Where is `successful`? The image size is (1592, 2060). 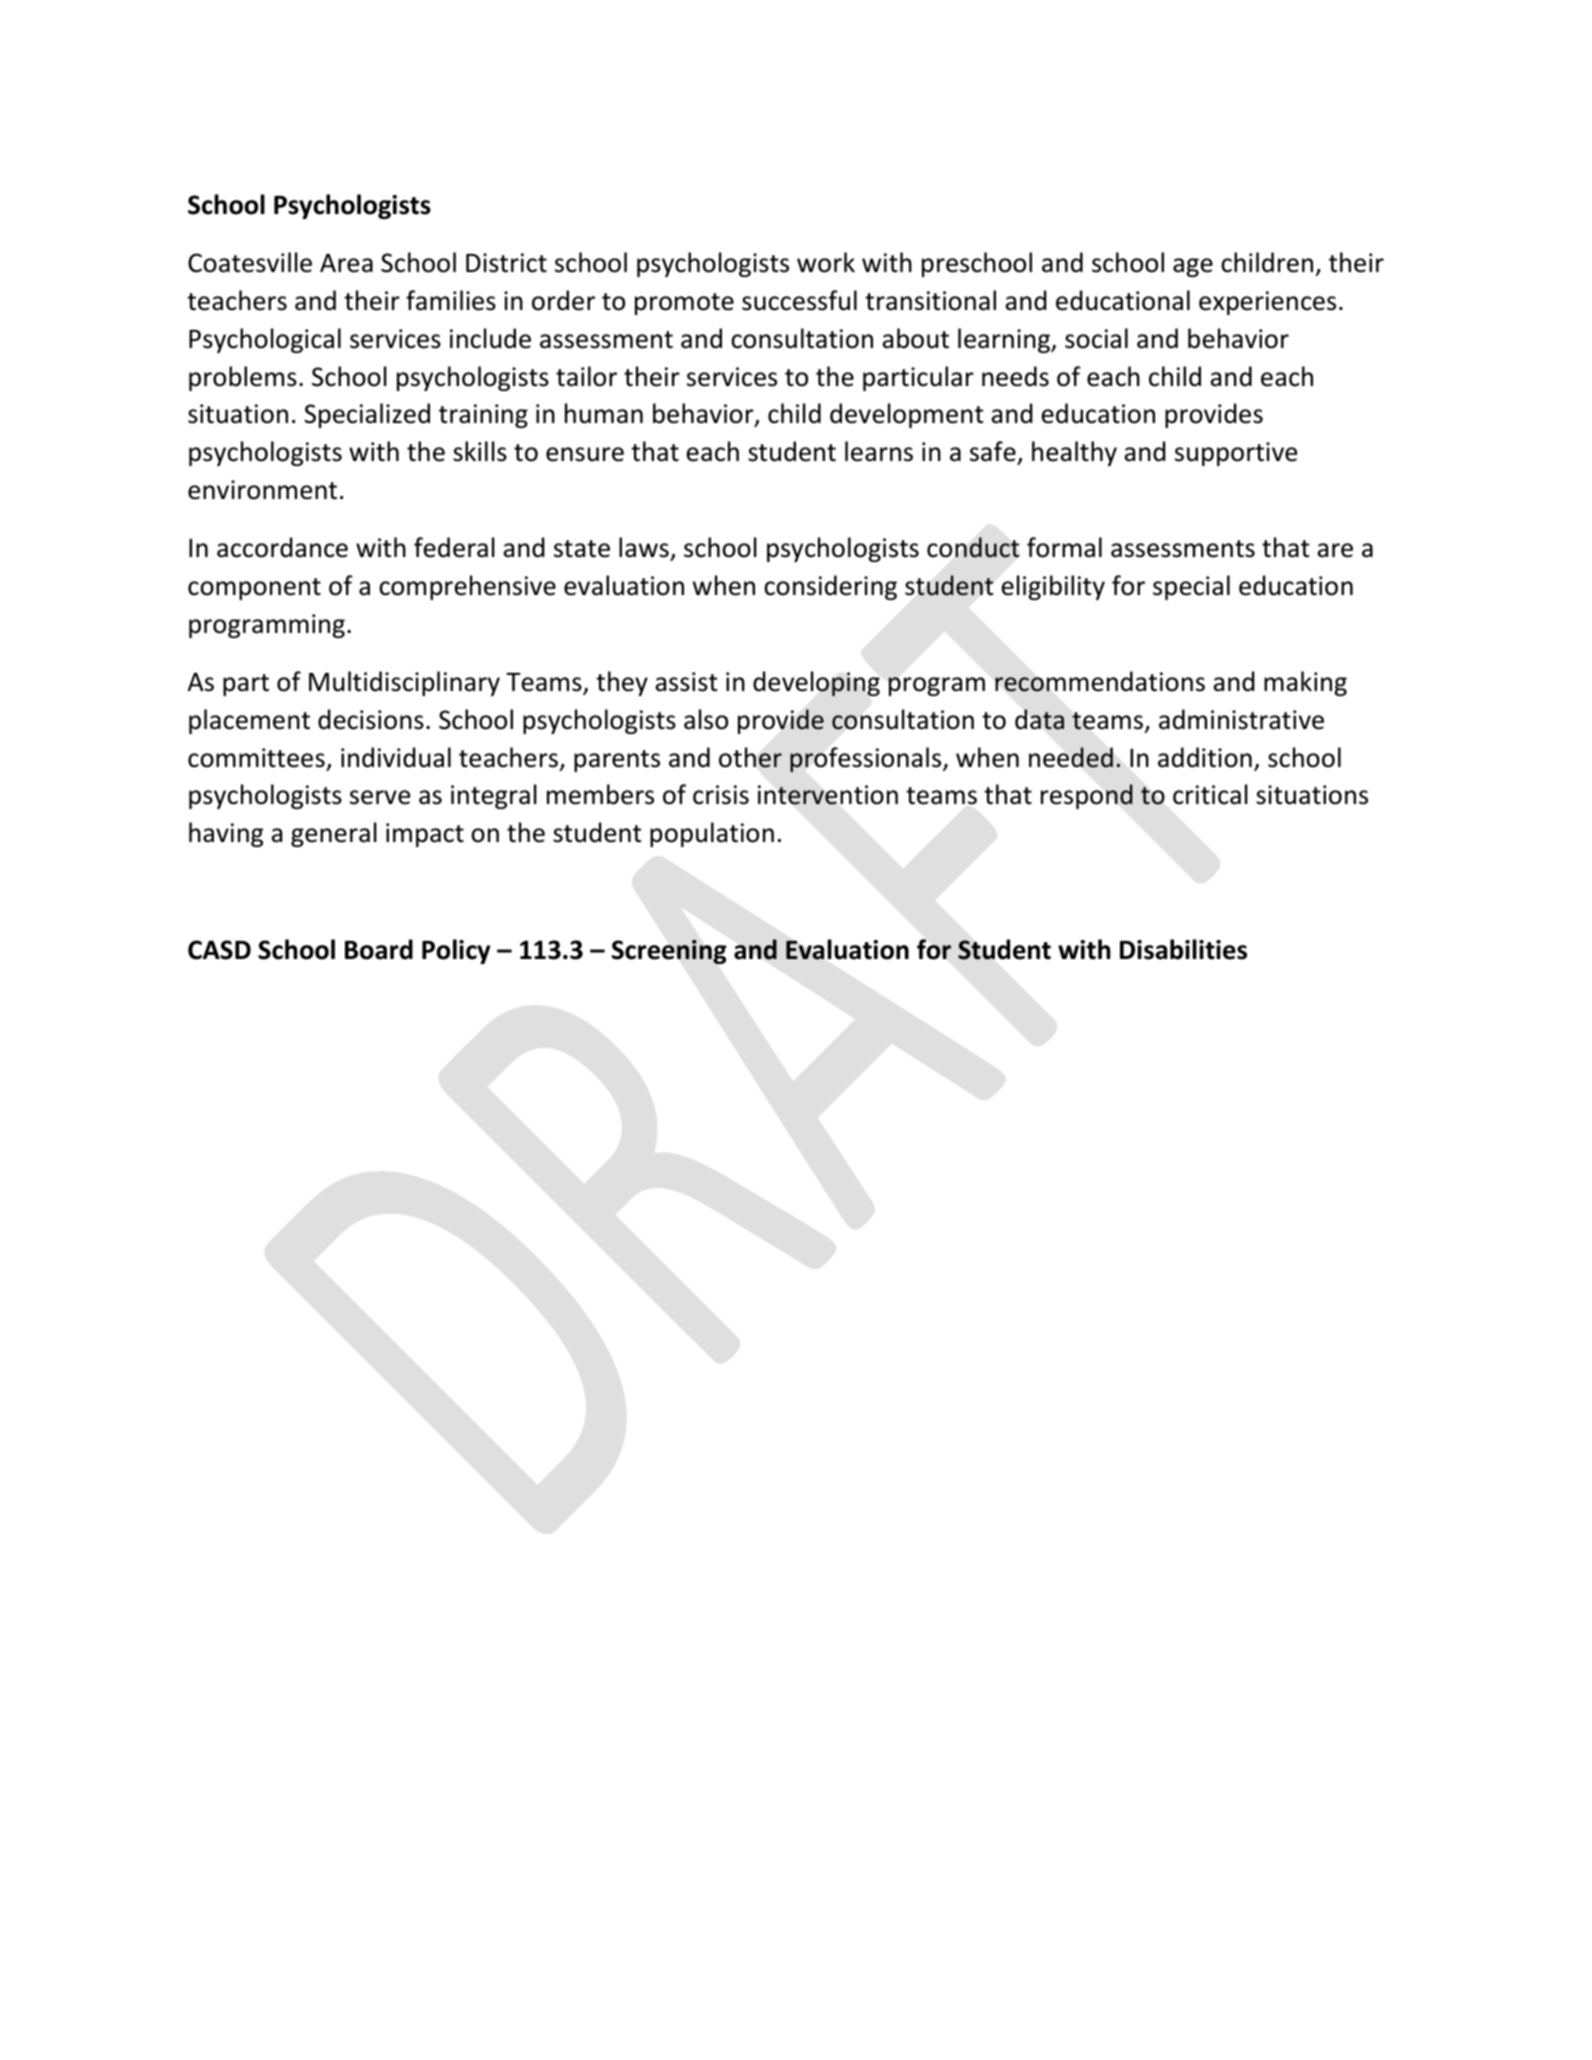 successful is located at coordinates (799, 300).
